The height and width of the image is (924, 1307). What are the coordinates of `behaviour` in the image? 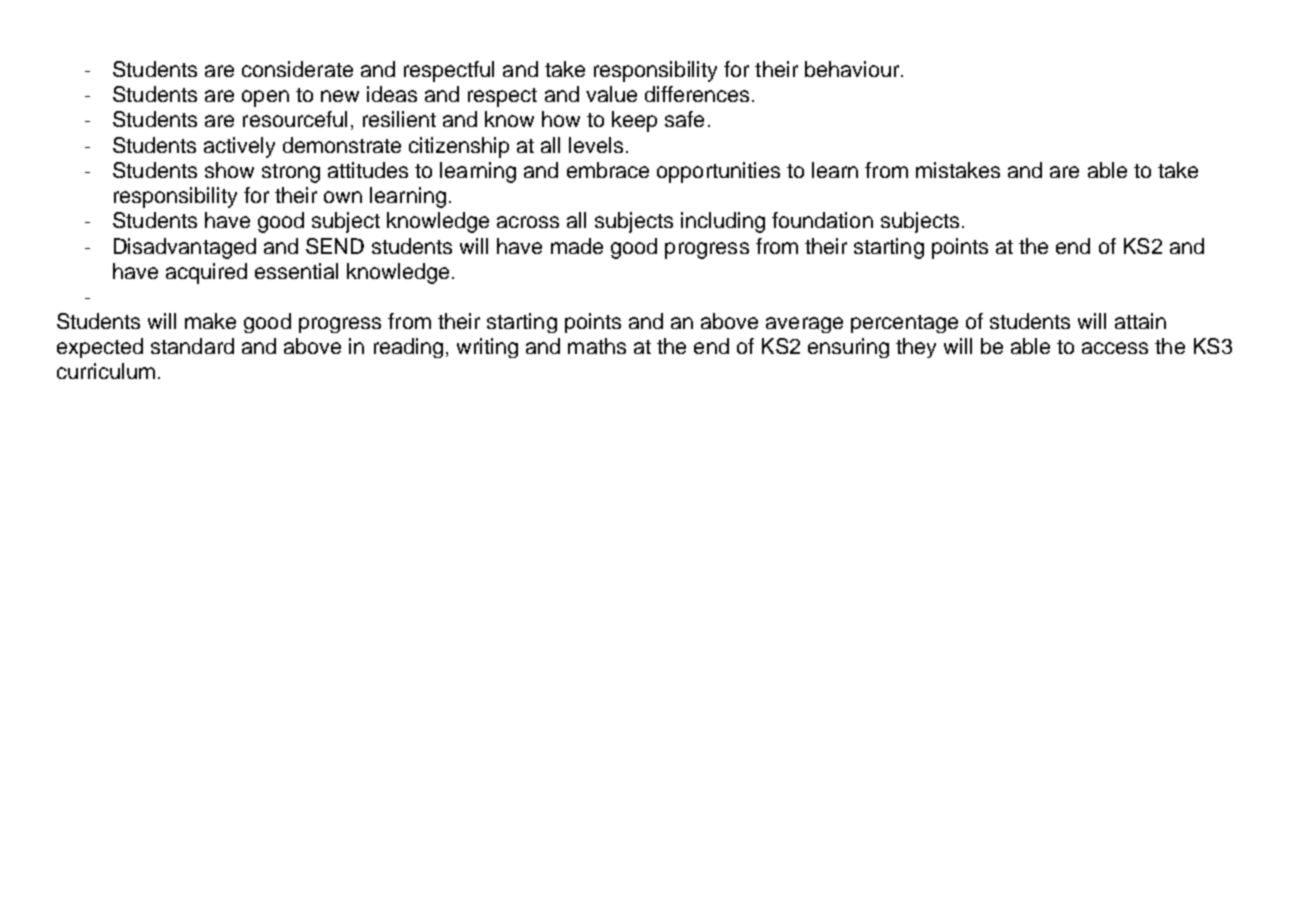 It's located at (853, 69).
